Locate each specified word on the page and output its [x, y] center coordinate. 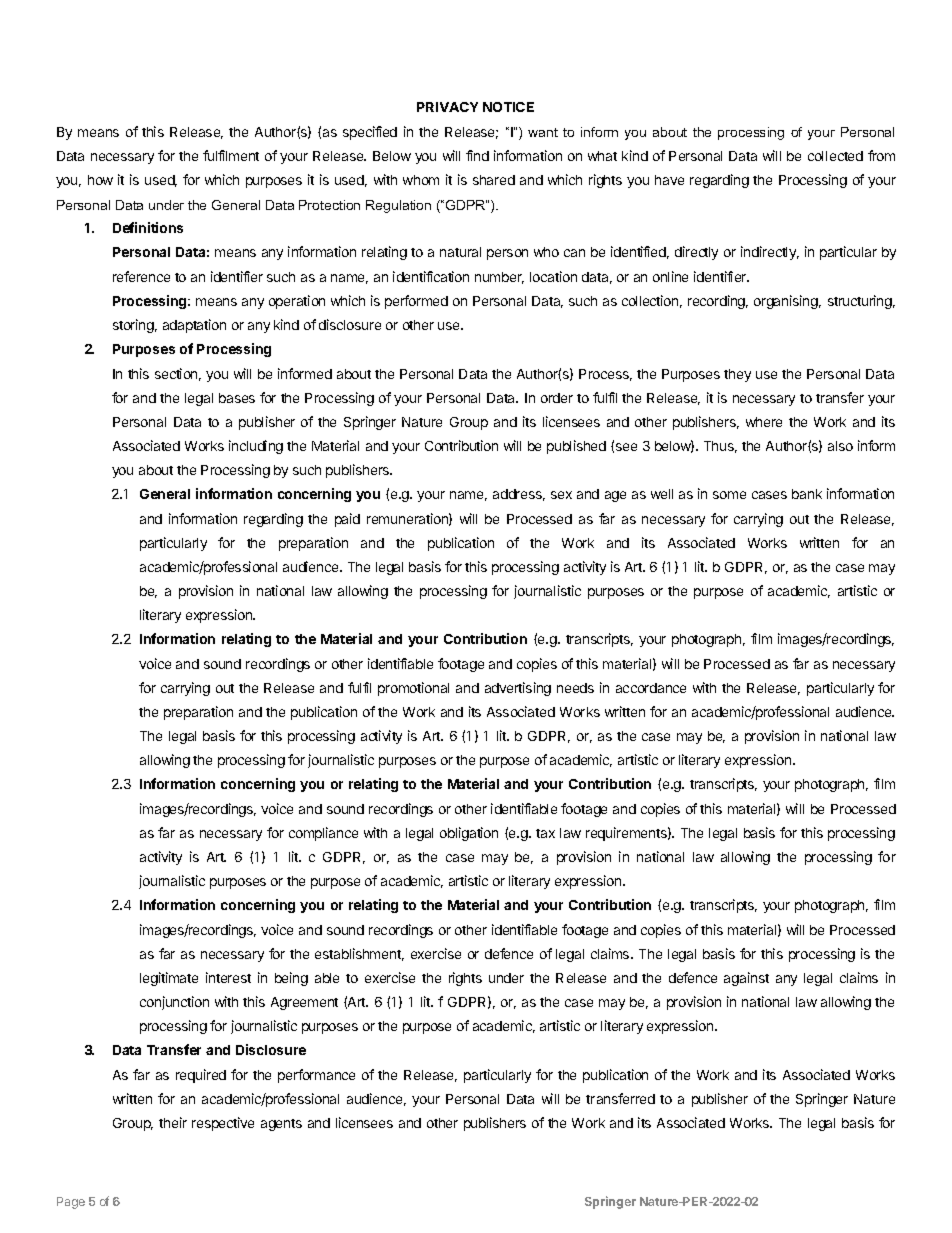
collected [835, 156]
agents [281, 1125]
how [100, 180]
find [477, 155]
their [173, 1122]
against [746, 979]
